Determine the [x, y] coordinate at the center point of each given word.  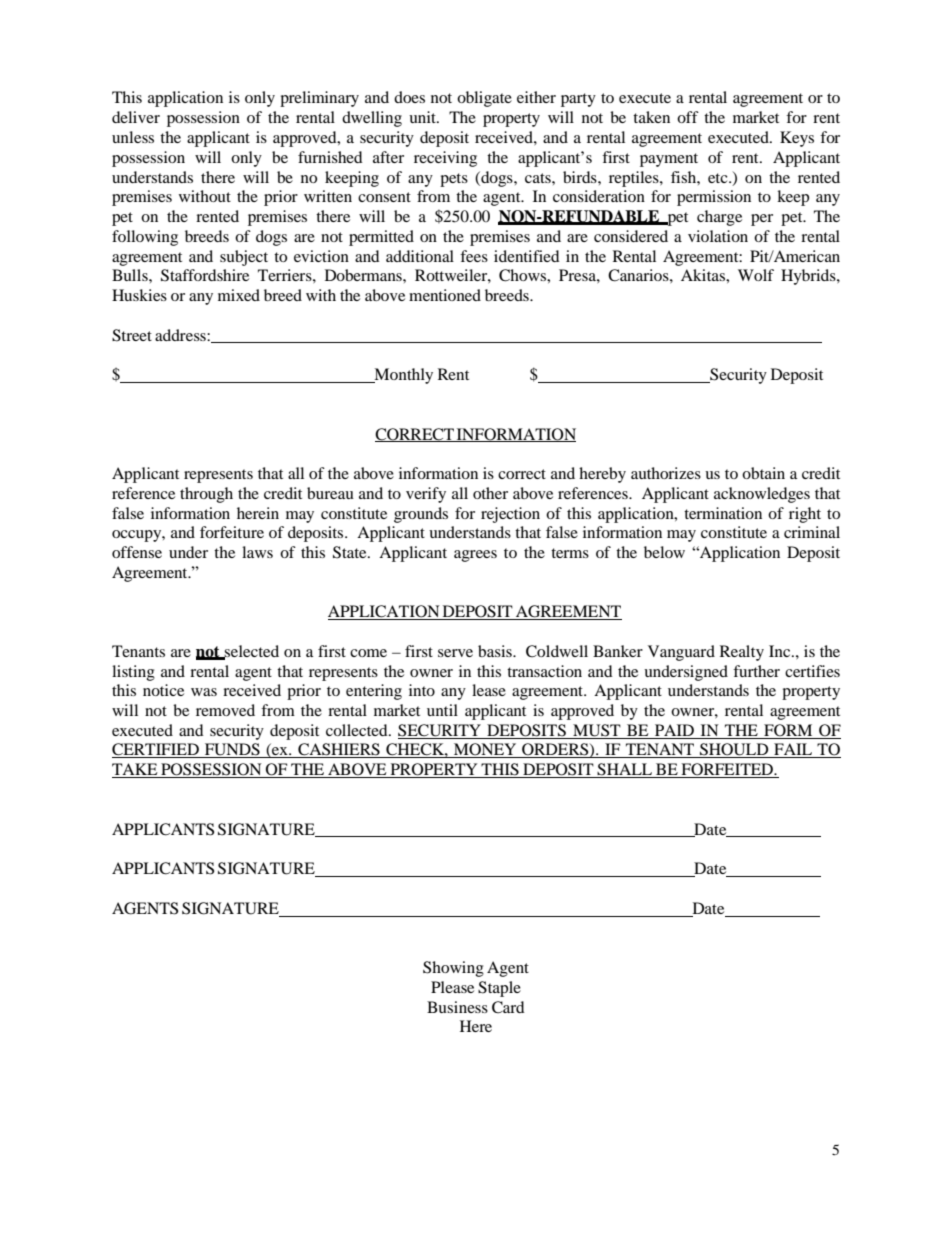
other [490, 493]
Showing [453, 969]
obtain [763, 473]
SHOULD [734, 750]
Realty [742, 653]
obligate [484, 99]
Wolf [756, 275]
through [206, 495]
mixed [239, 295]
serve [455, 653]
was [204, 692]
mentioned [445, 295]
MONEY [485, 750]
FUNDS [232, 750]
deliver [136, 117]
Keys [797, 139]
